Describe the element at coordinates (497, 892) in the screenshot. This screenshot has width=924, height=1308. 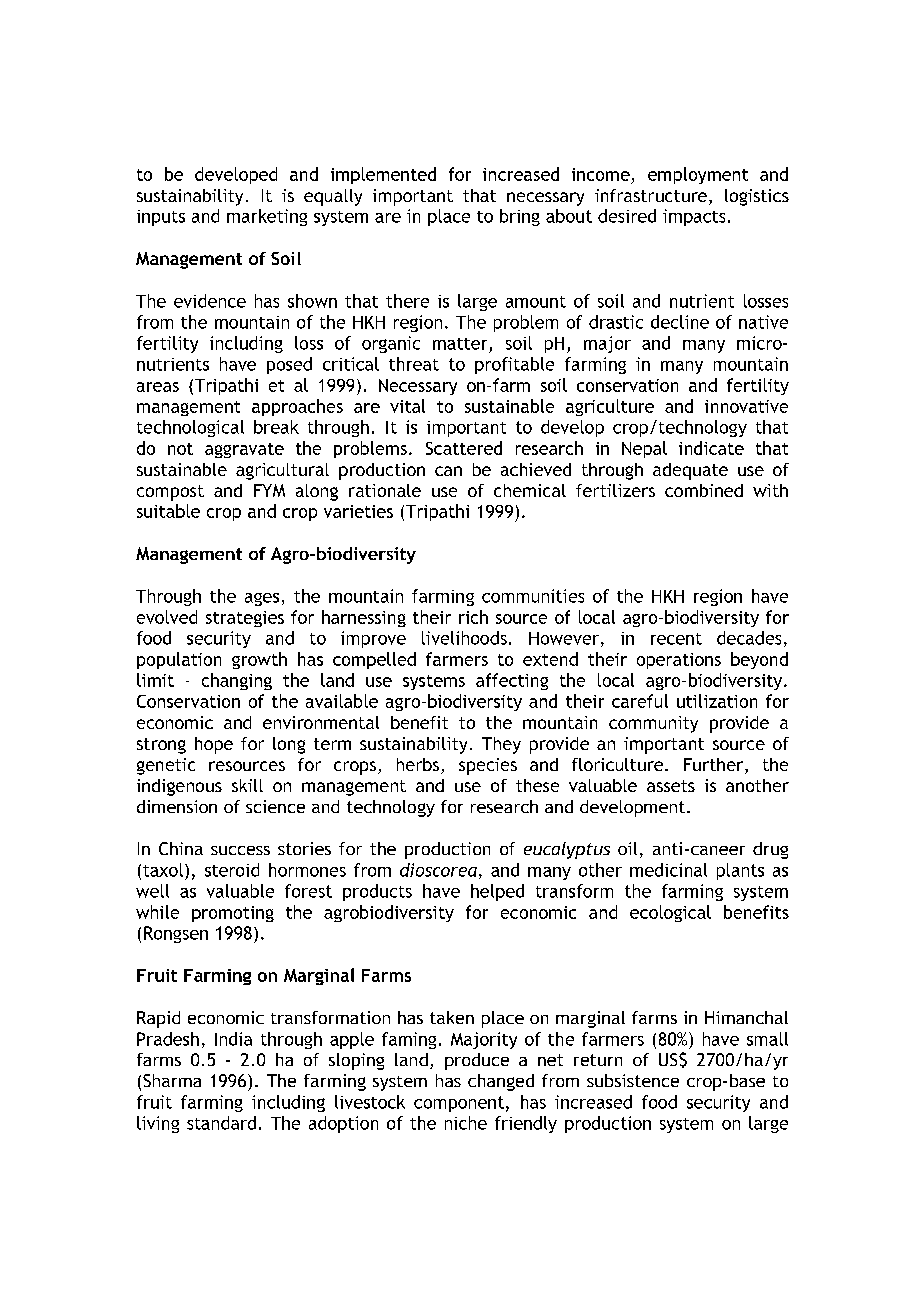
I see `helped` at that location.
